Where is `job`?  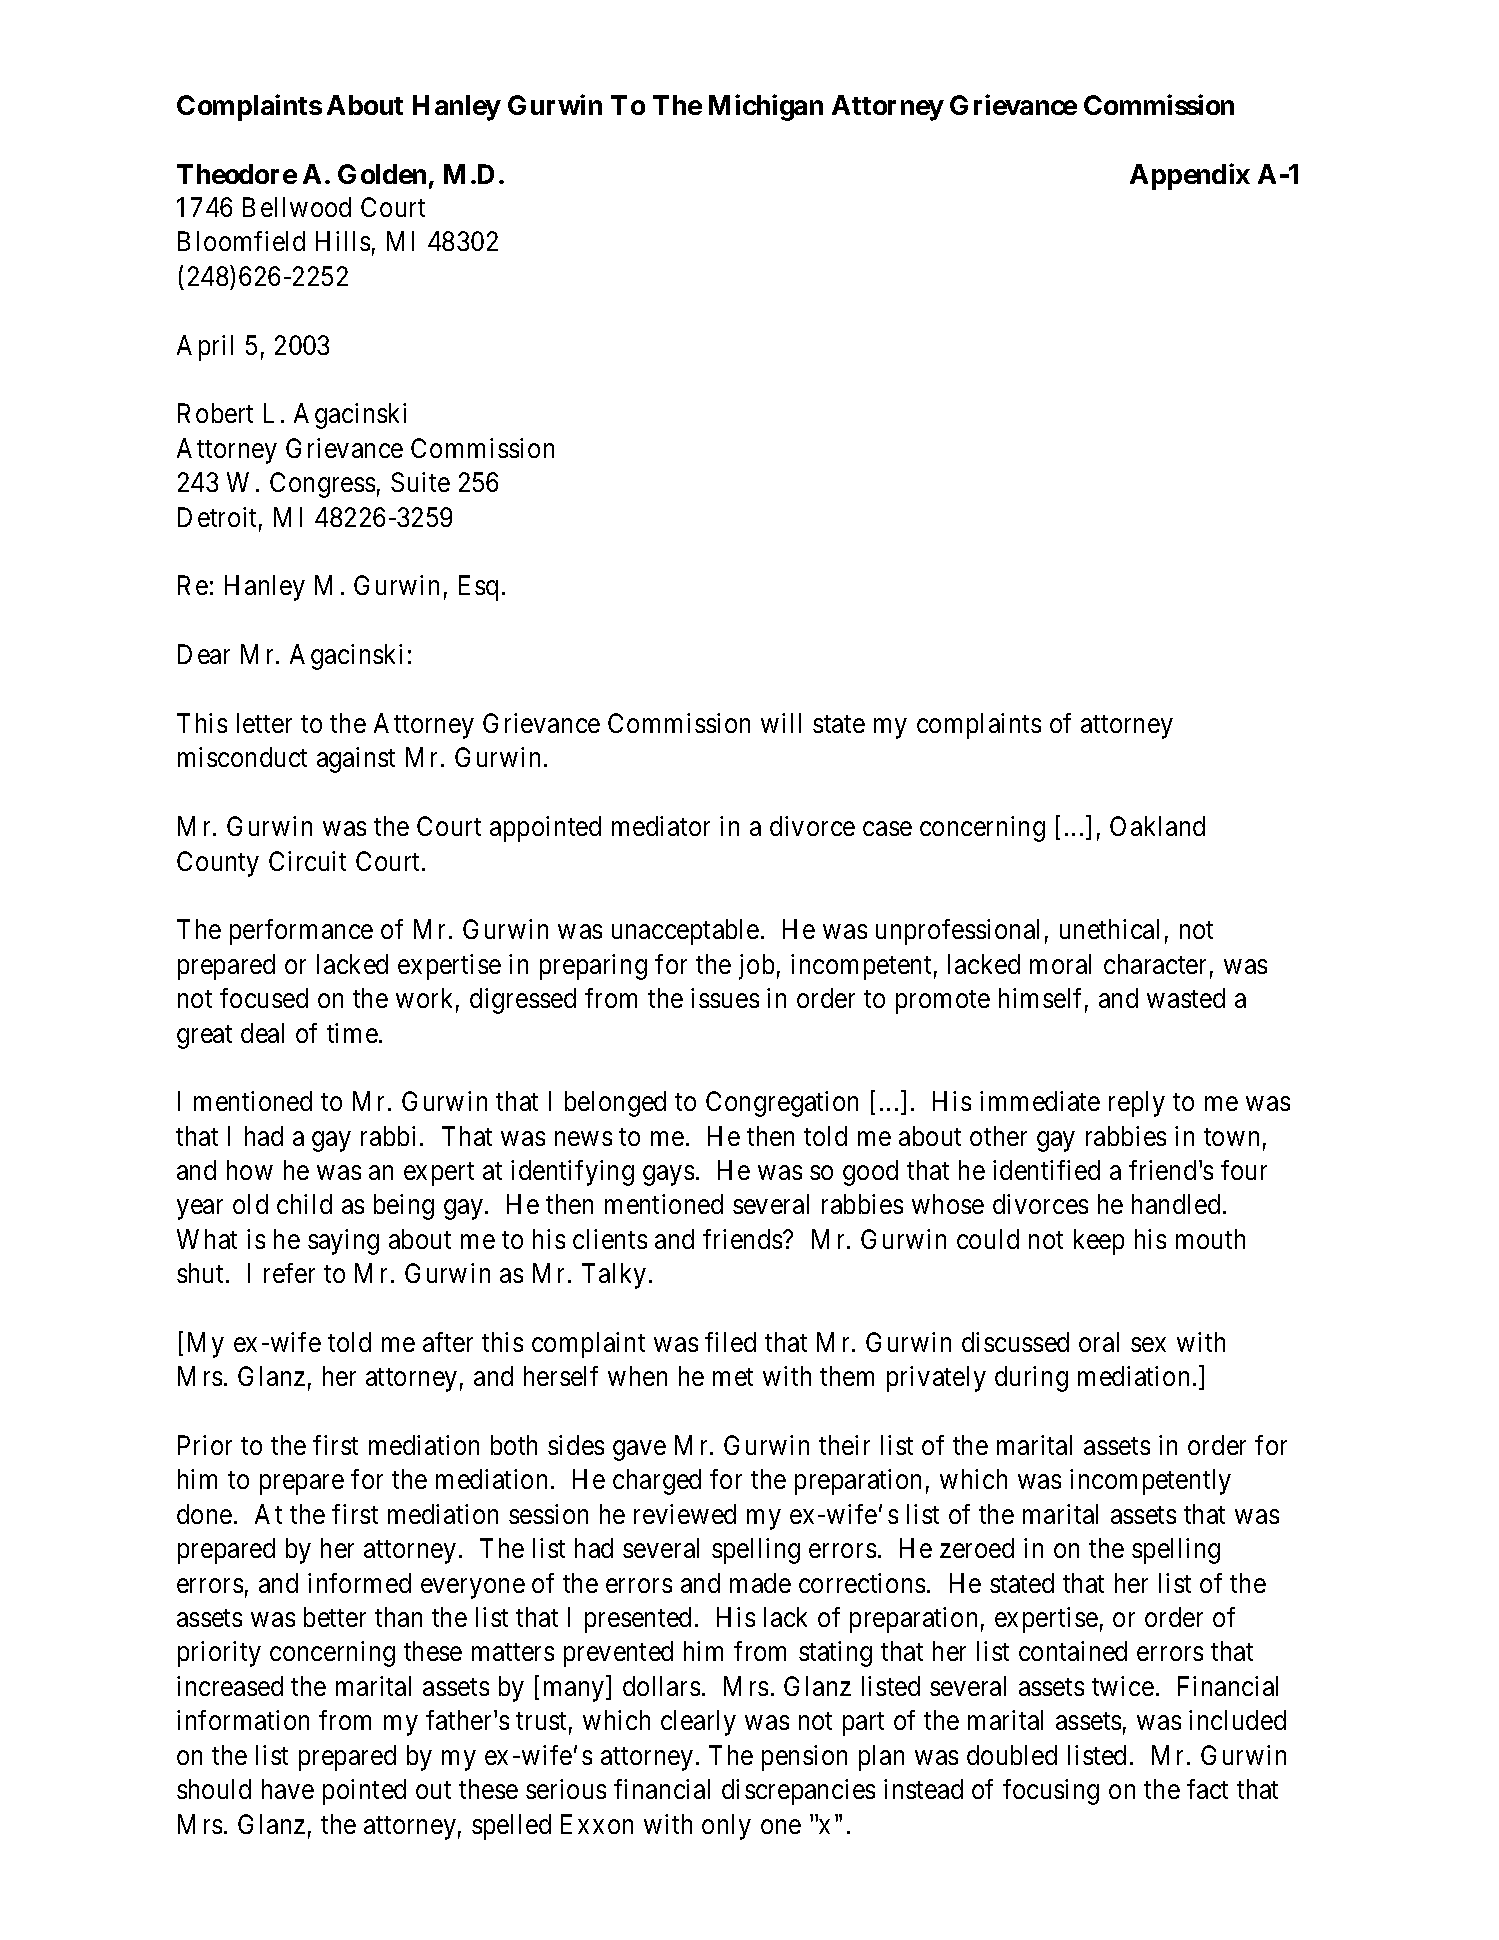
job is located at coordinates (756, 967).
